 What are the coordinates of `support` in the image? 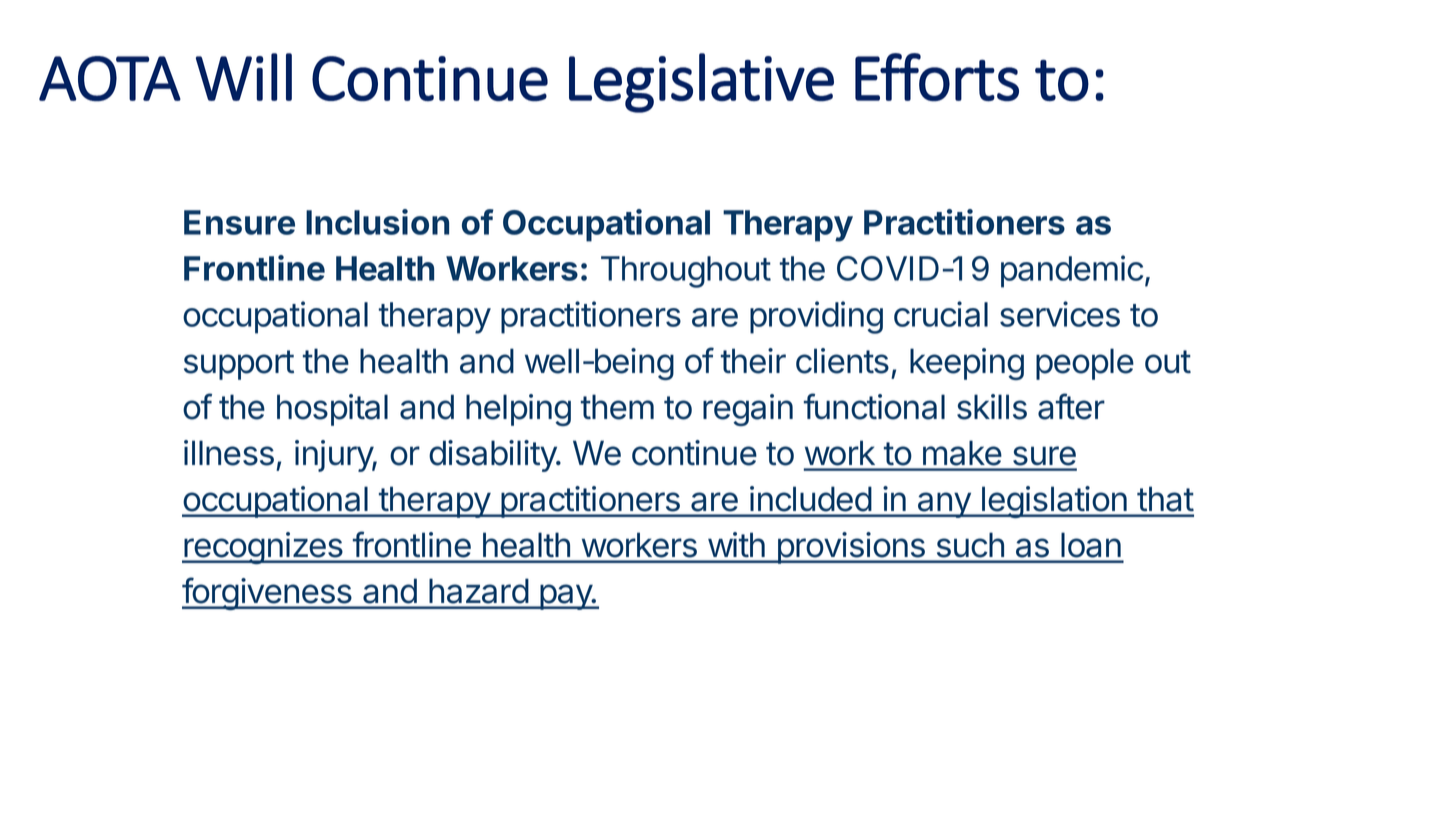 It's located at (239, 365).
